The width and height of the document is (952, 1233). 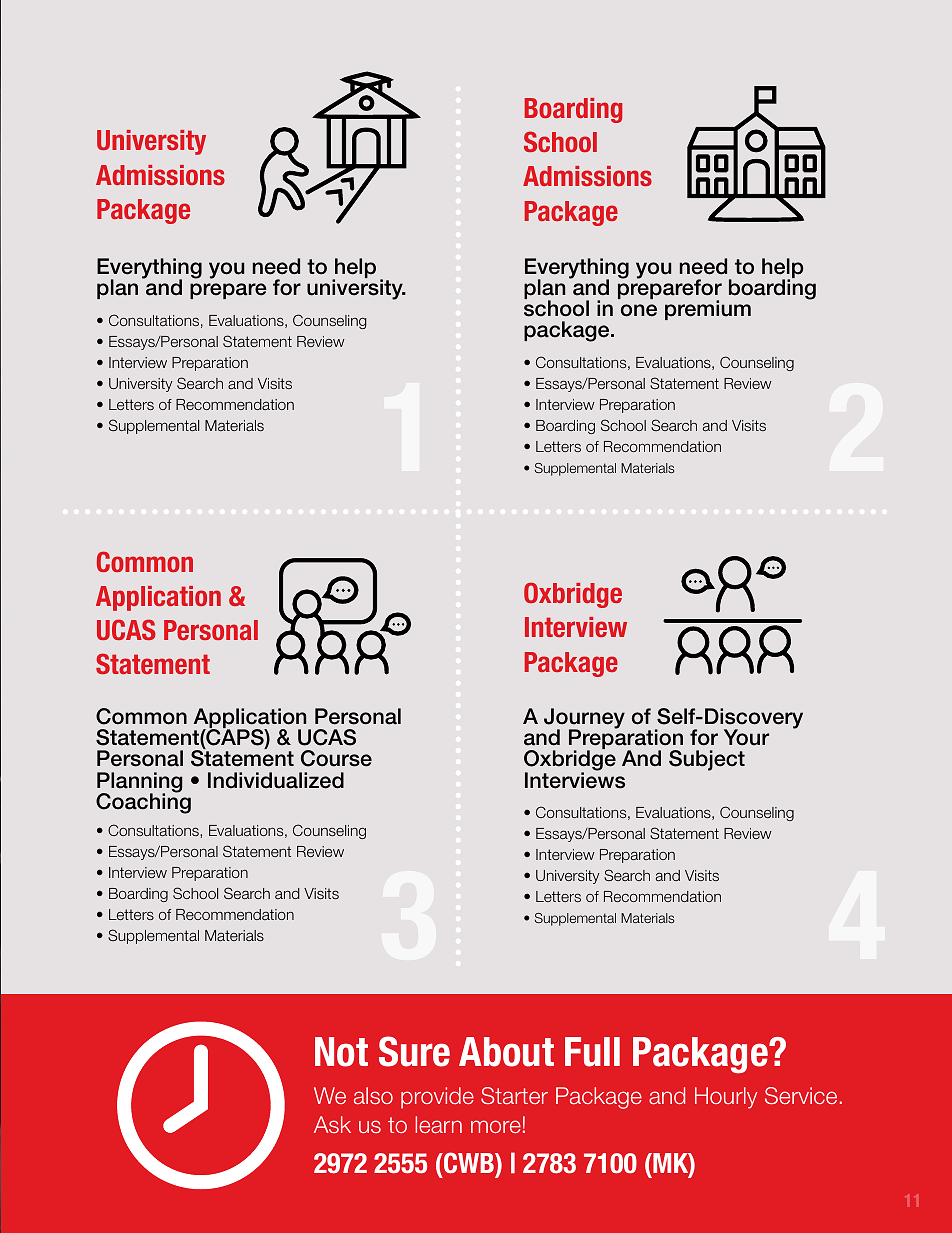 I want to click on Hourly, so click(x=726, y=1098).
